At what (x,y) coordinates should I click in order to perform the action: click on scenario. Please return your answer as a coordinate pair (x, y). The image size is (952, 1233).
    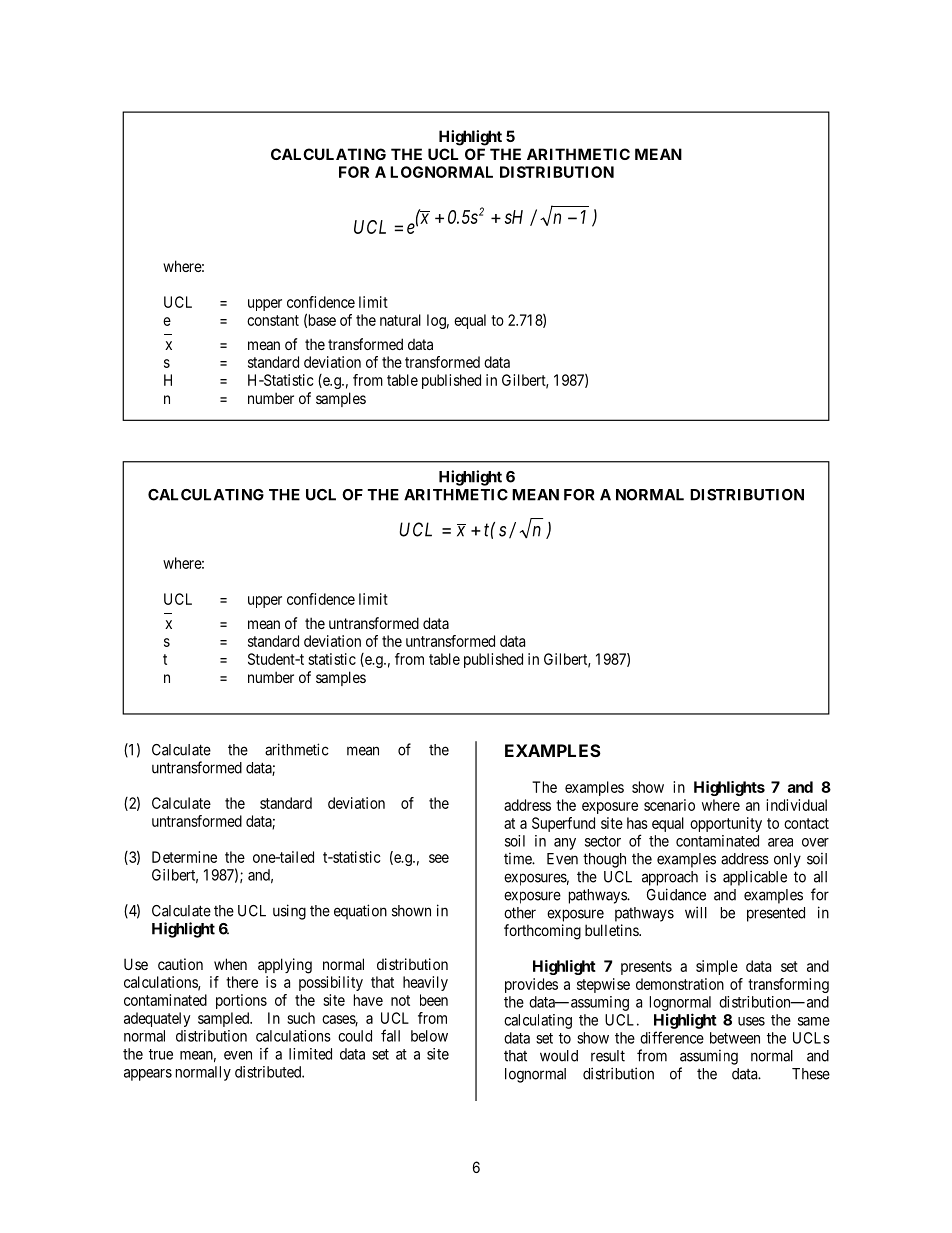
    Looking at the image, I should click on (669, 805).
